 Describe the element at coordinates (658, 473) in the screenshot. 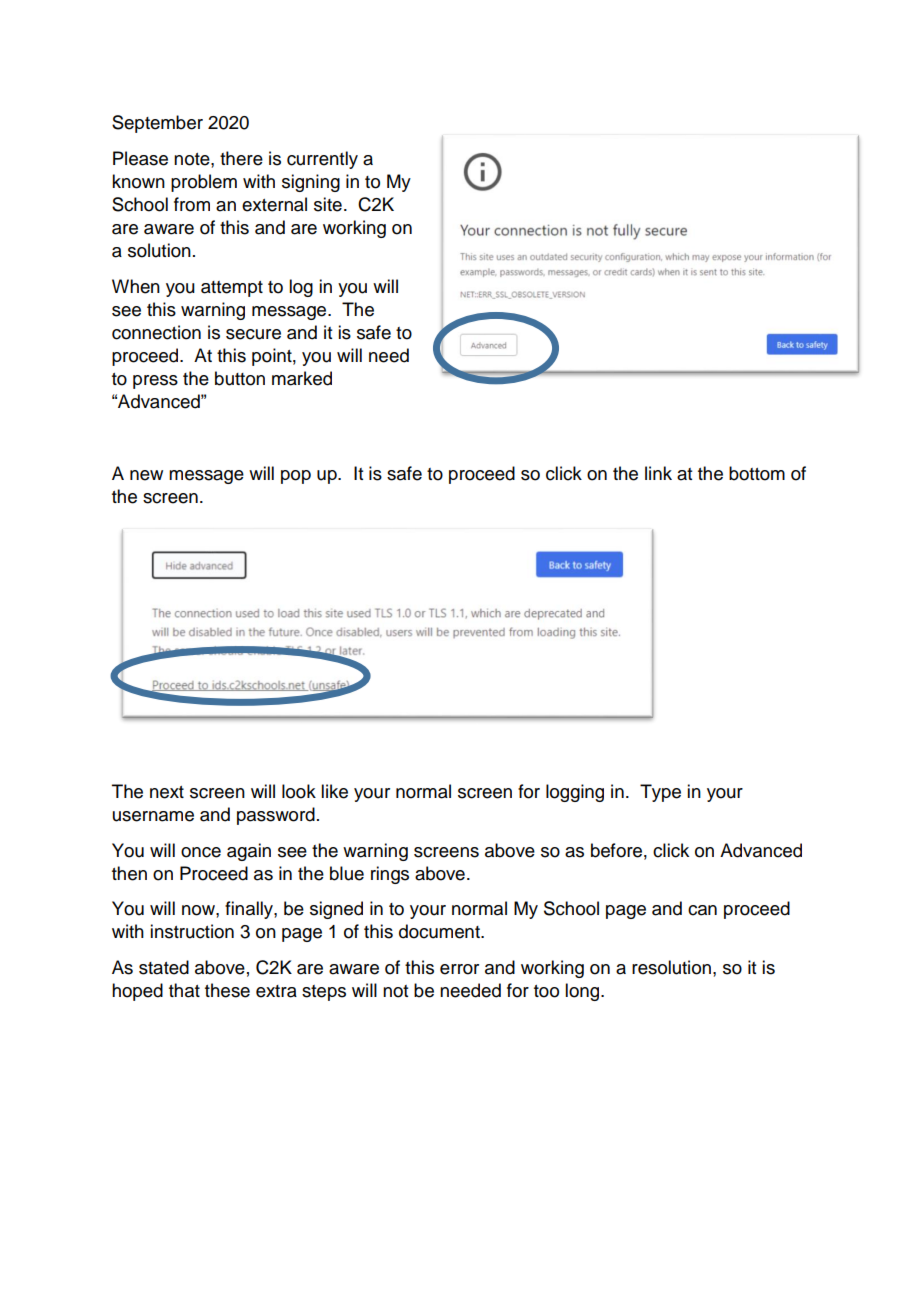

I see `link` at that location.
